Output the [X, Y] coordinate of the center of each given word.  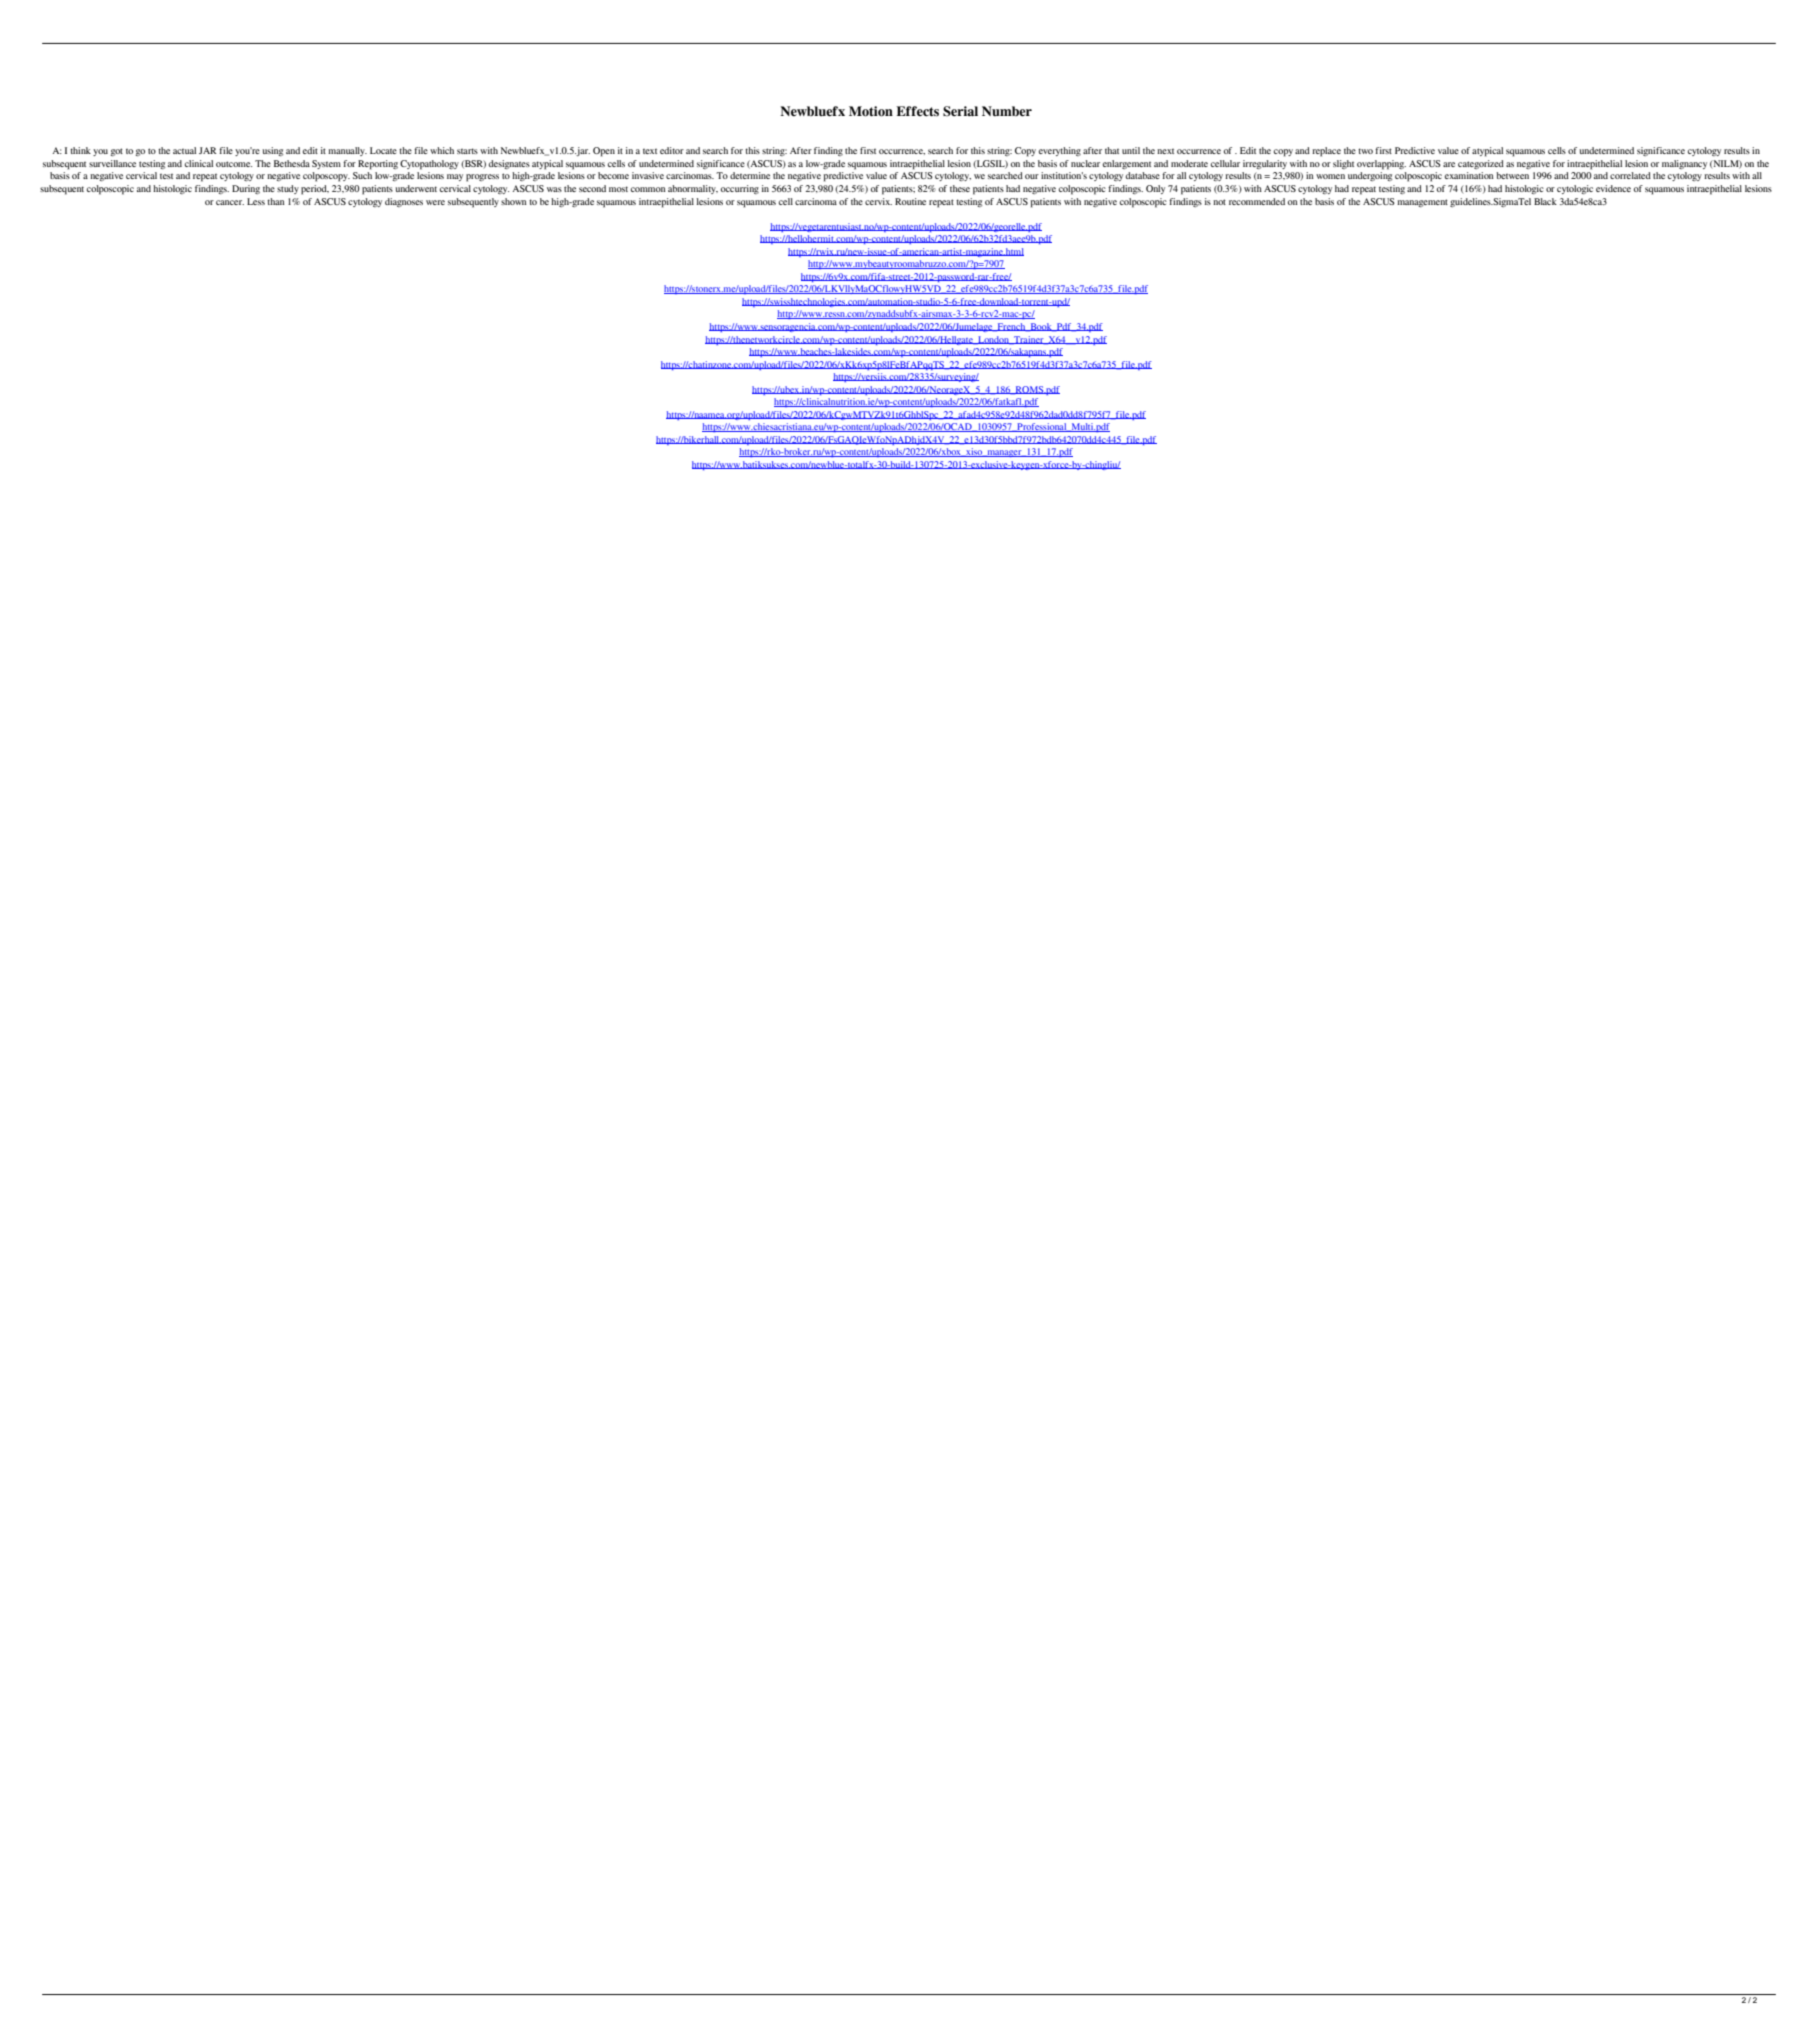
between [1512, 175]
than [276, 201]
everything [1060, 151]
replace [1326, 152]
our [1032, 176]
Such [362, 175]
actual [184, 150]
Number [1007, 111]
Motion [871, 111]
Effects [917, 111]
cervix [878, 201]
